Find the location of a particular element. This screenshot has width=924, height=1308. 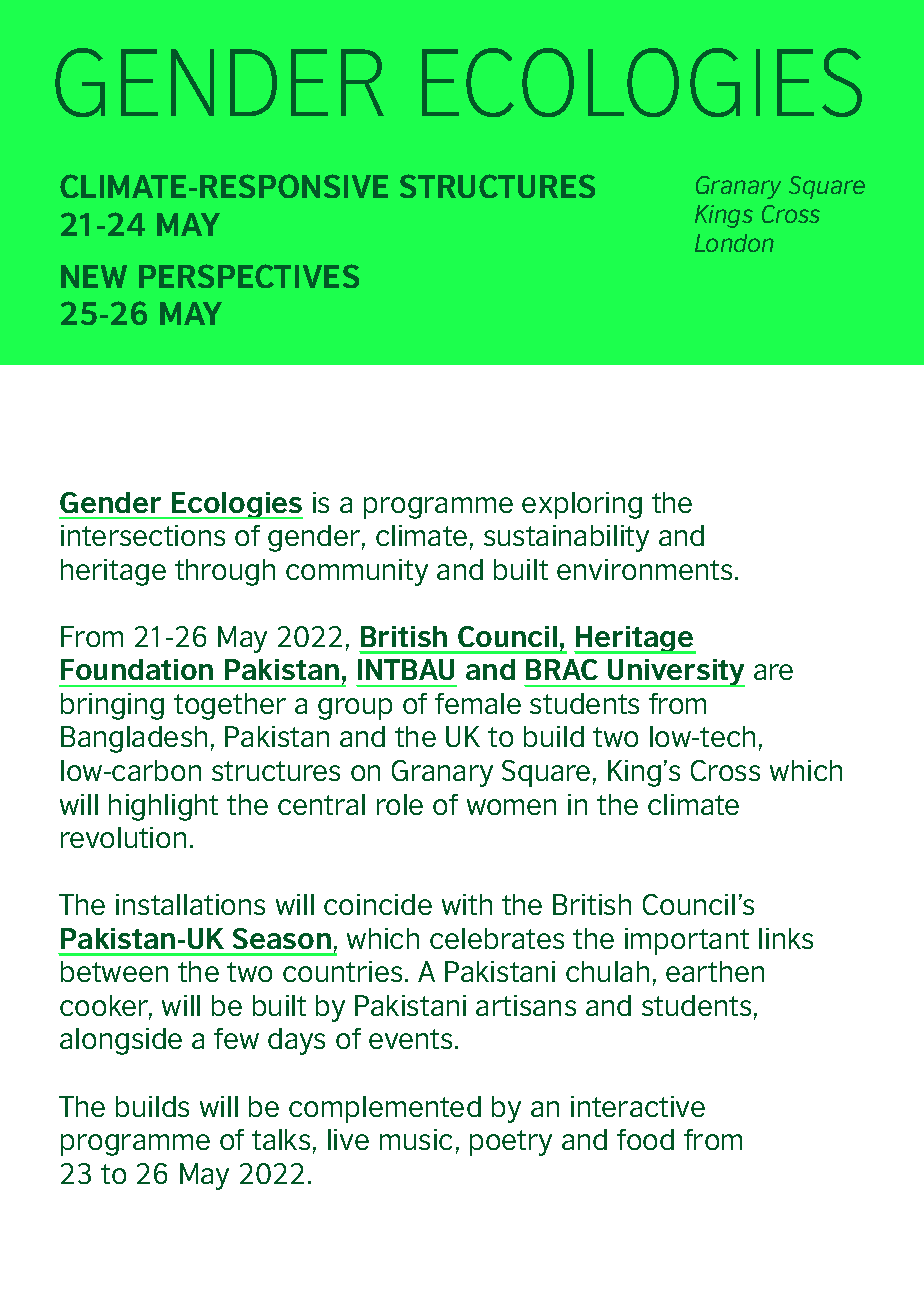

exploring is located at coordinates (582, 505).
